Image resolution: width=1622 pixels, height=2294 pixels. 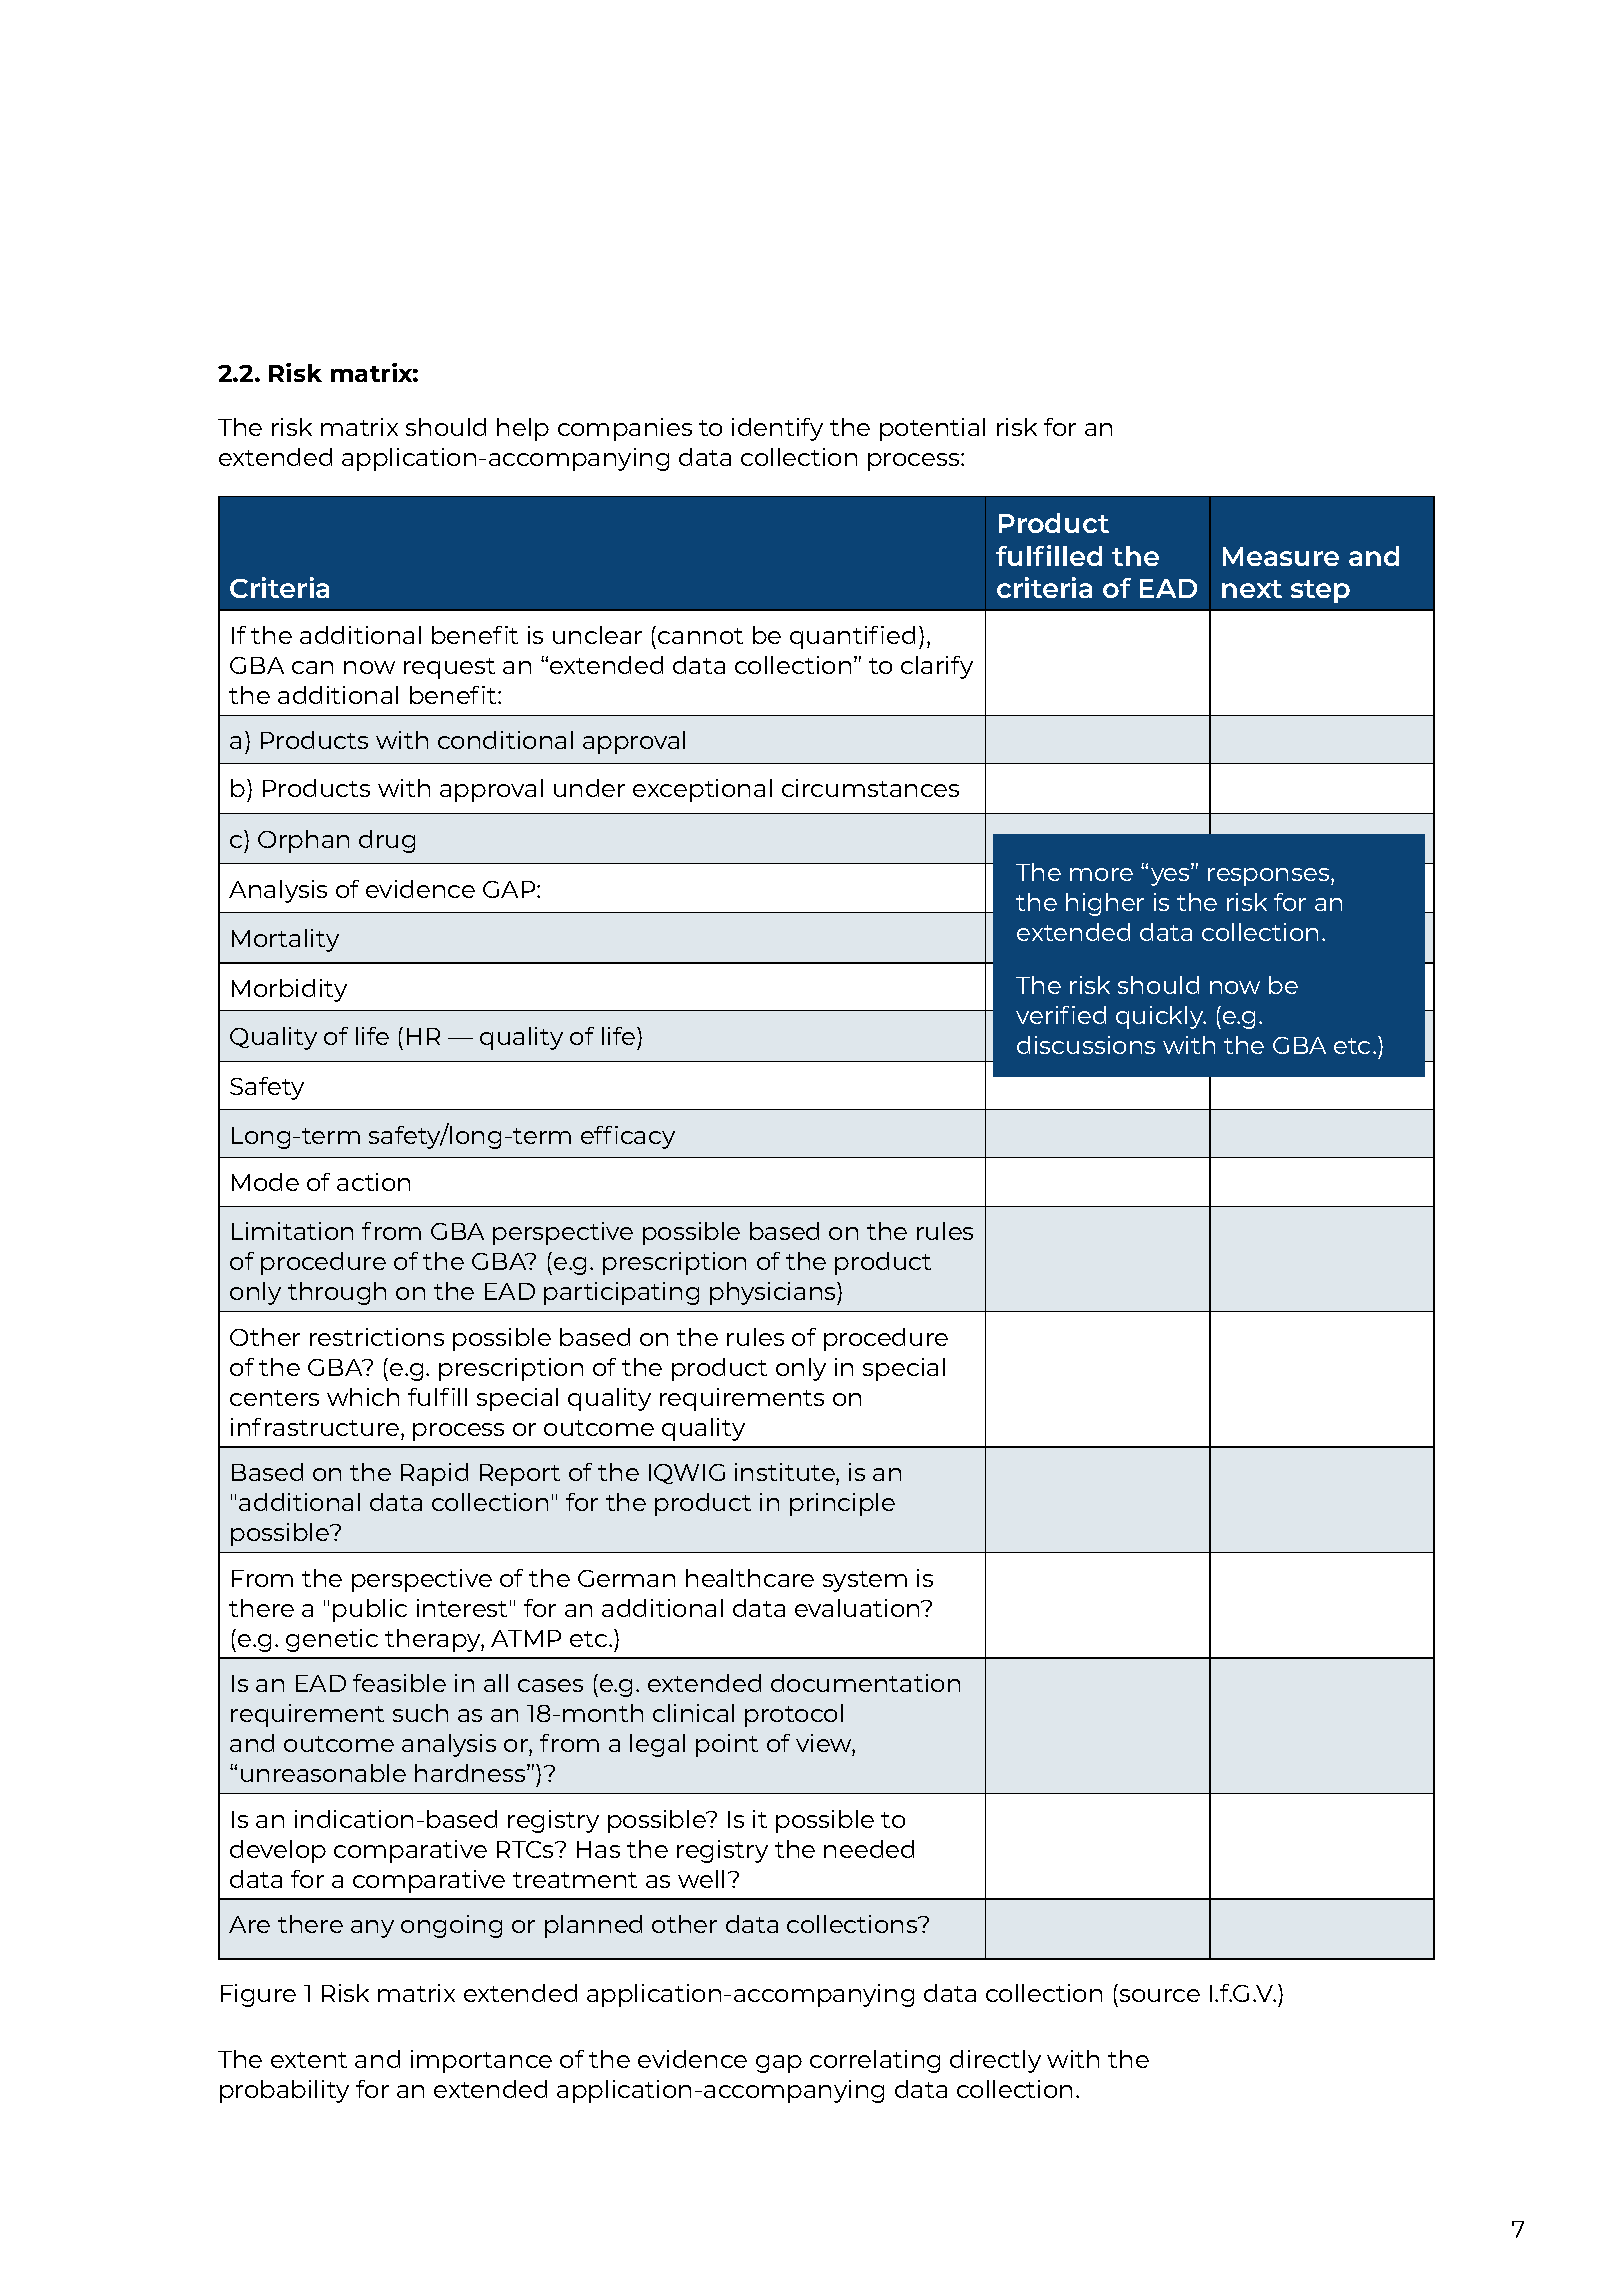 I want to click on extent, so click(x=309, y=2060).
